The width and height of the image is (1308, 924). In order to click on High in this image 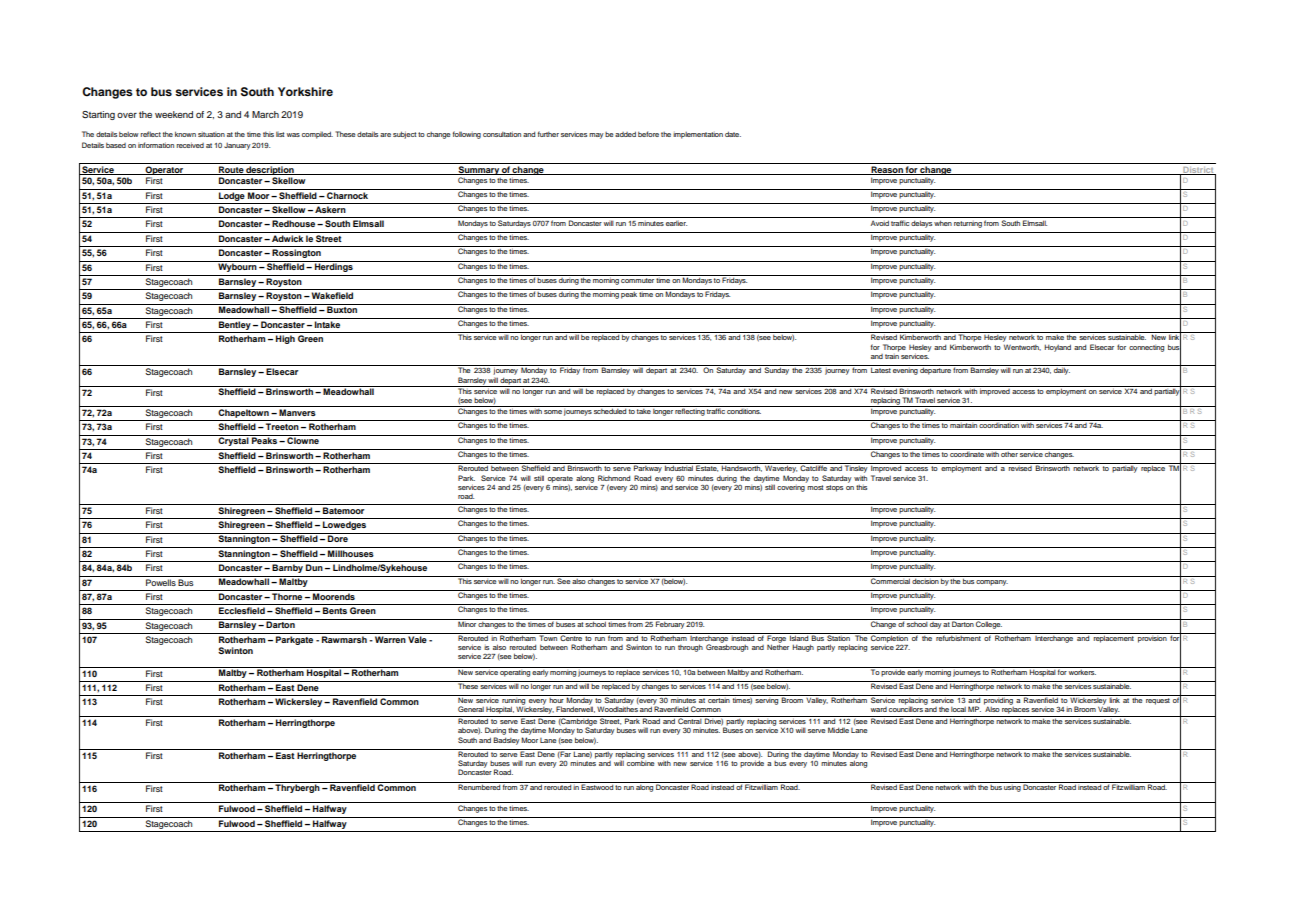, I will do `click(285, 339)`.
